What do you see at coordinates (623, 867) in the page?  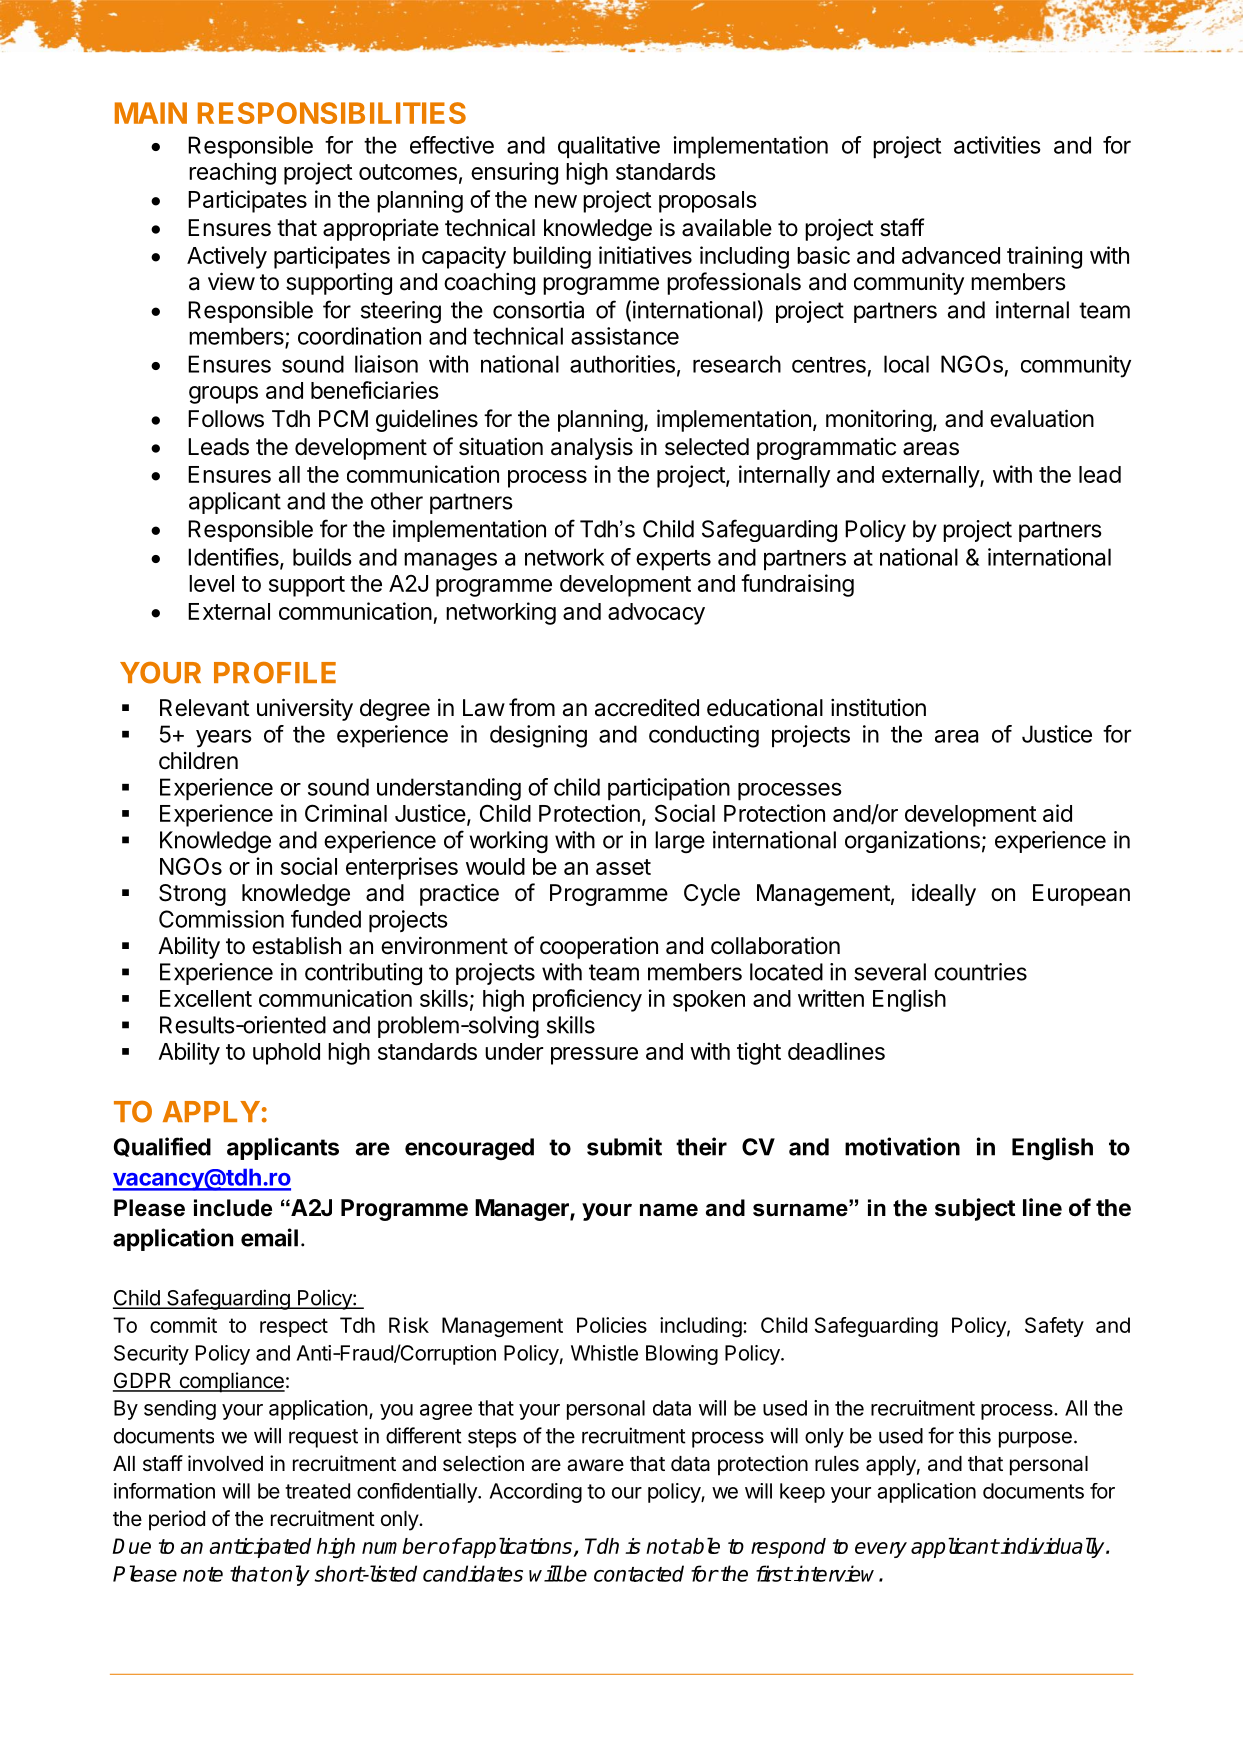 I see `asset` at bounding box center [623, 867].
